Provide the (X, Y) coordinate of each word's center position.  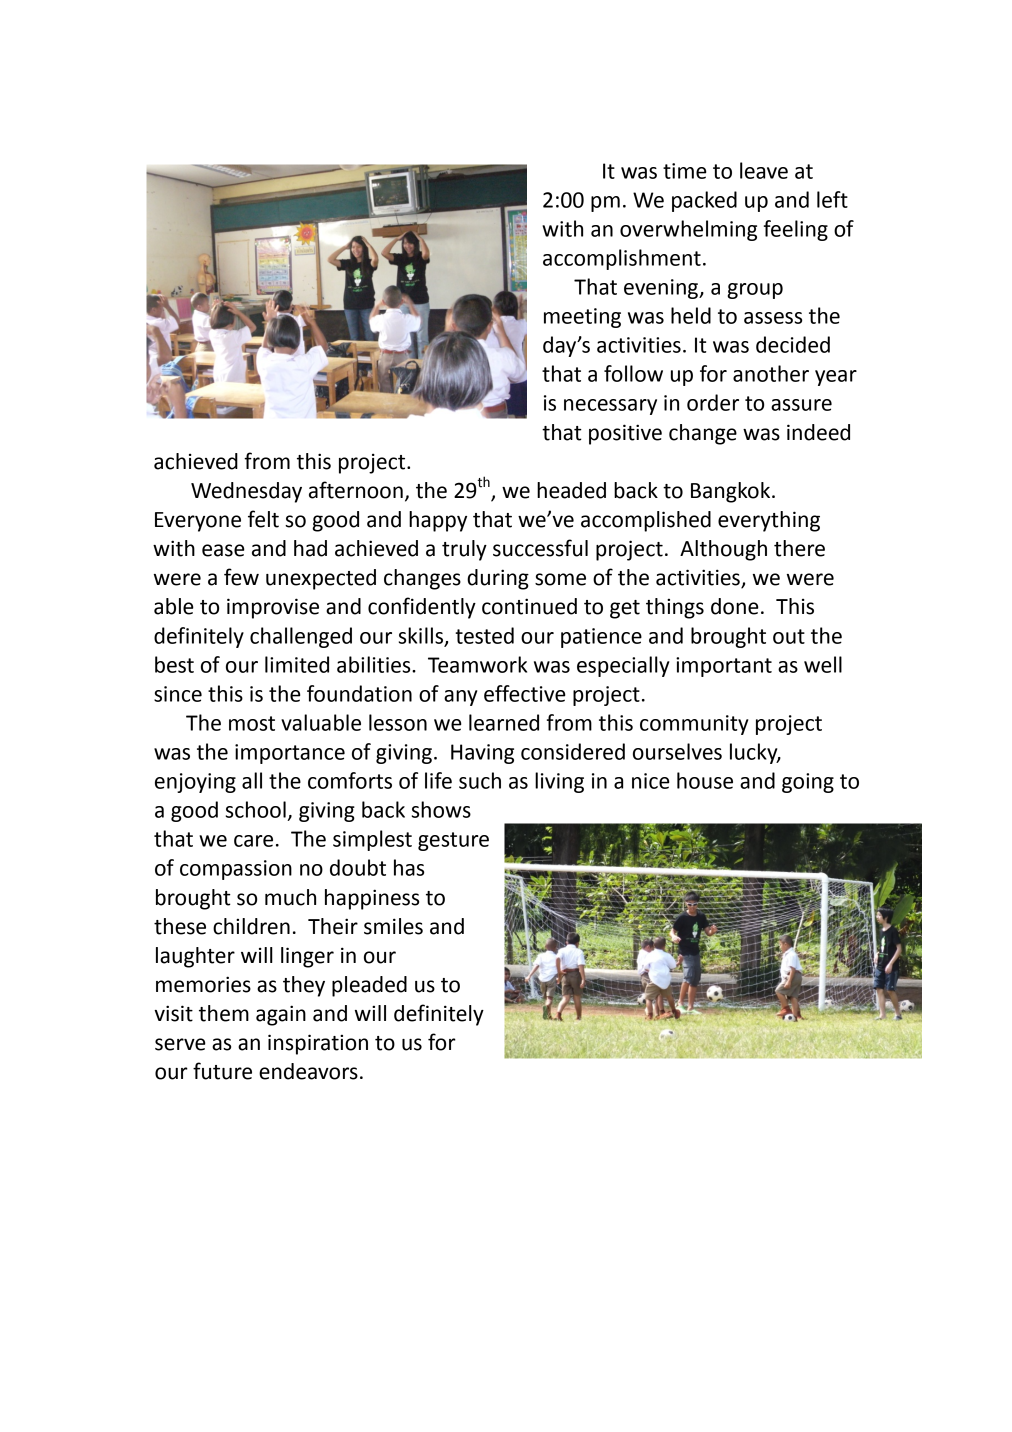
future (222, 1071)
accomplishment (622, 259)
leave (764, 170)
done (735, 606)
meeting (582, 318)
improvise (273, 608)
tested (484, 635)
